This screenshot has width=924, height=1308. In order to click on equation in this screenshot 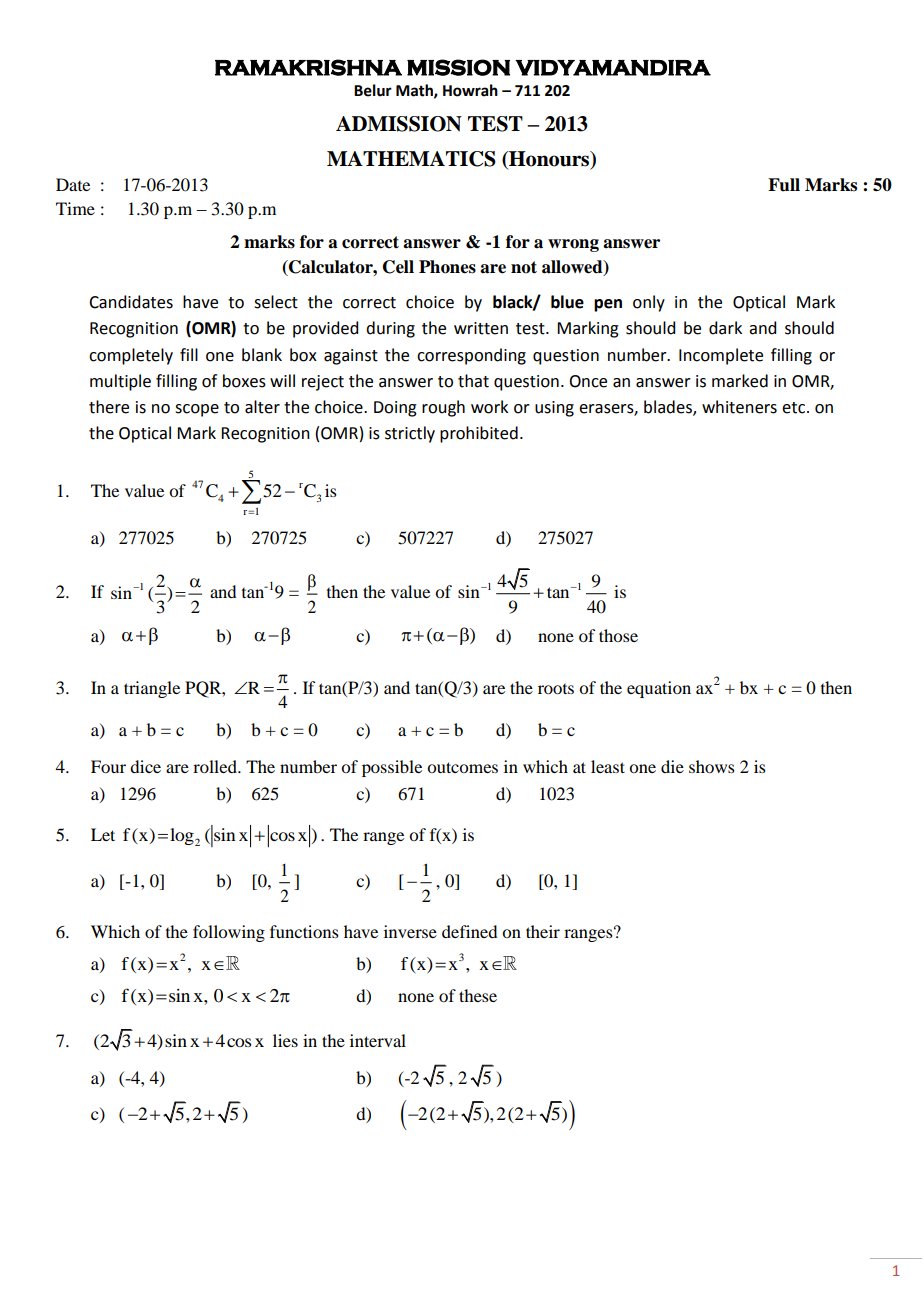, I will do `click(659, 689)`.
